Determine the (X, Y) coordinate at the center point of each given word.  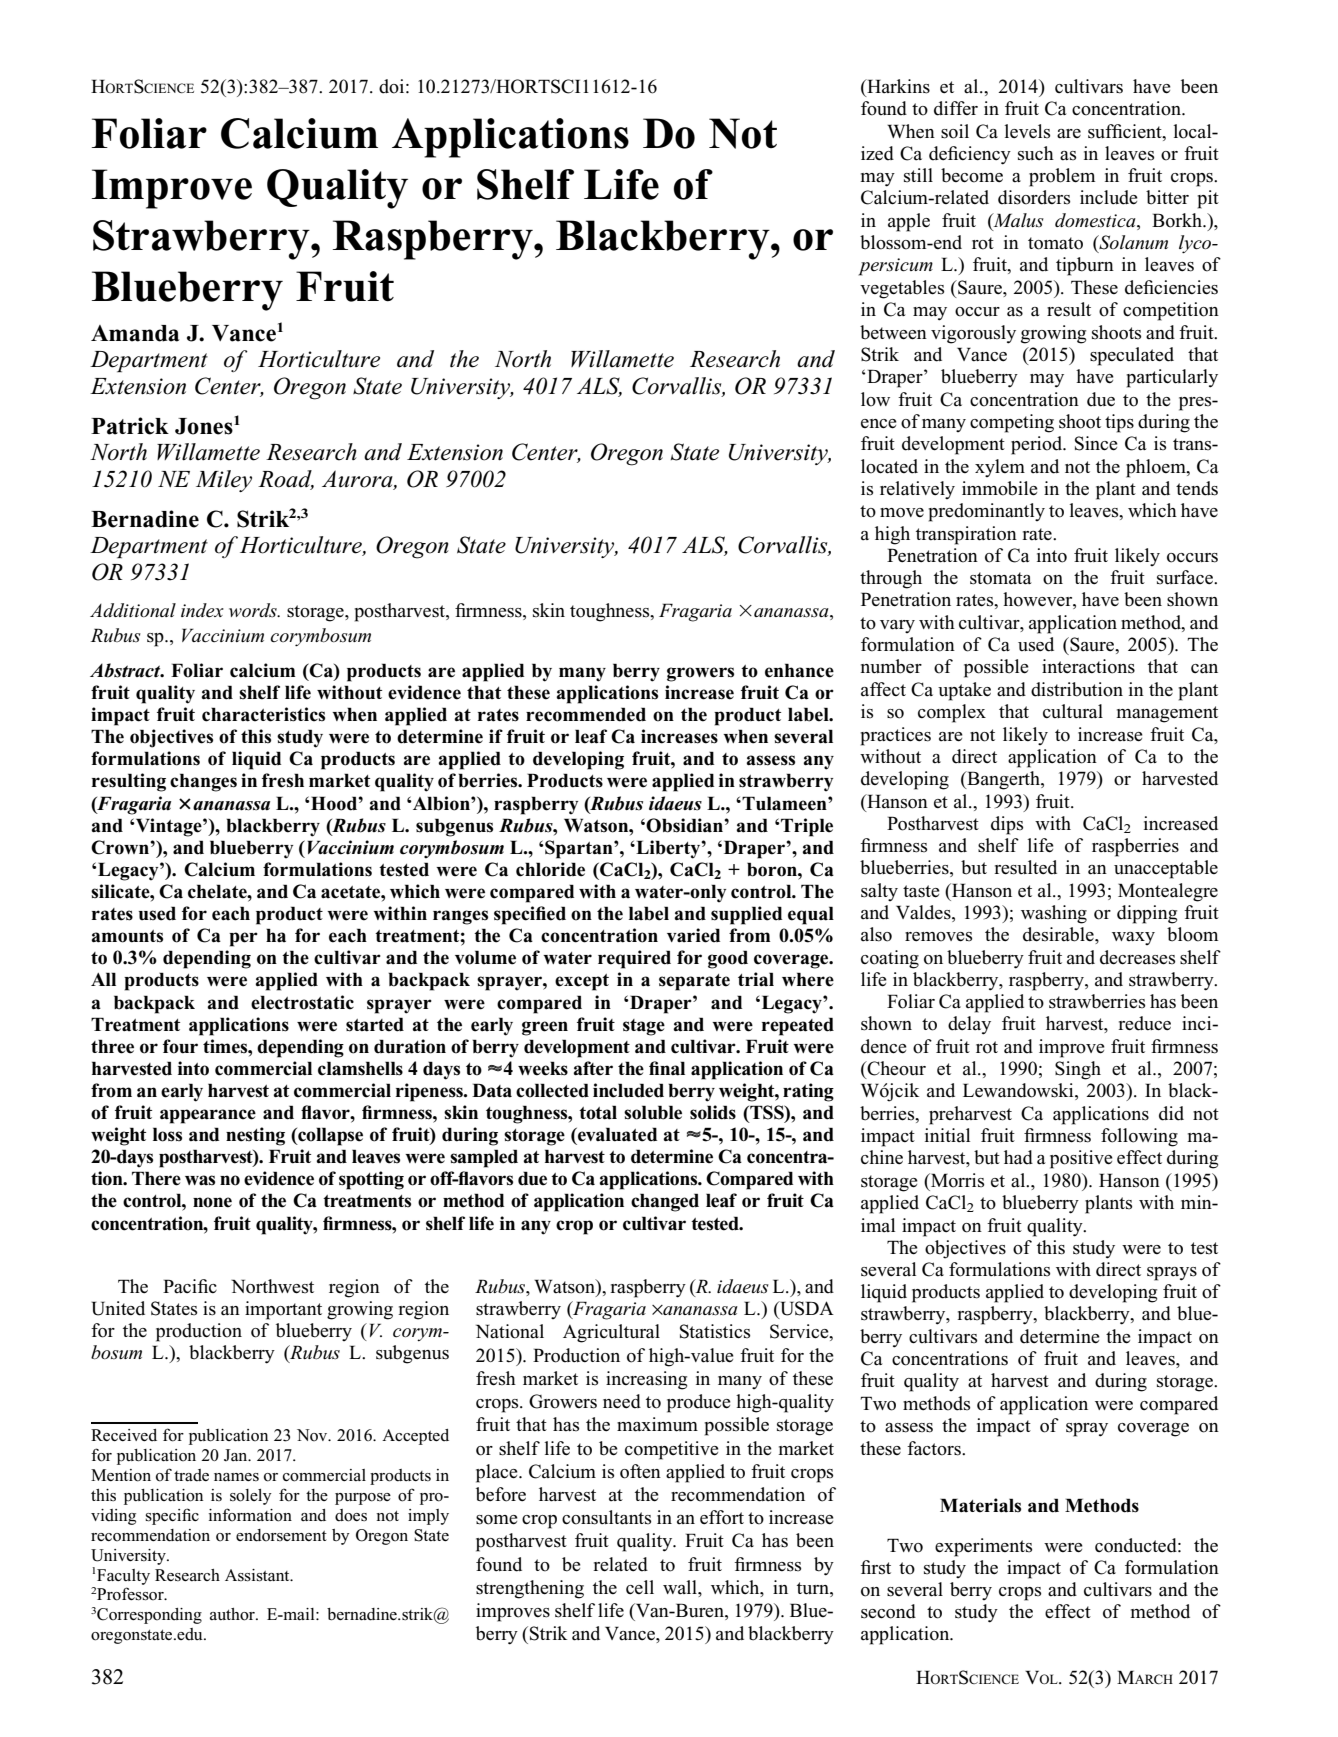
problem (1062, 177)
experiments (983, 1547)
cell (640, 1587)
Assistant (258, 1575)
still (918, 175)
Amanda (135, 333)
